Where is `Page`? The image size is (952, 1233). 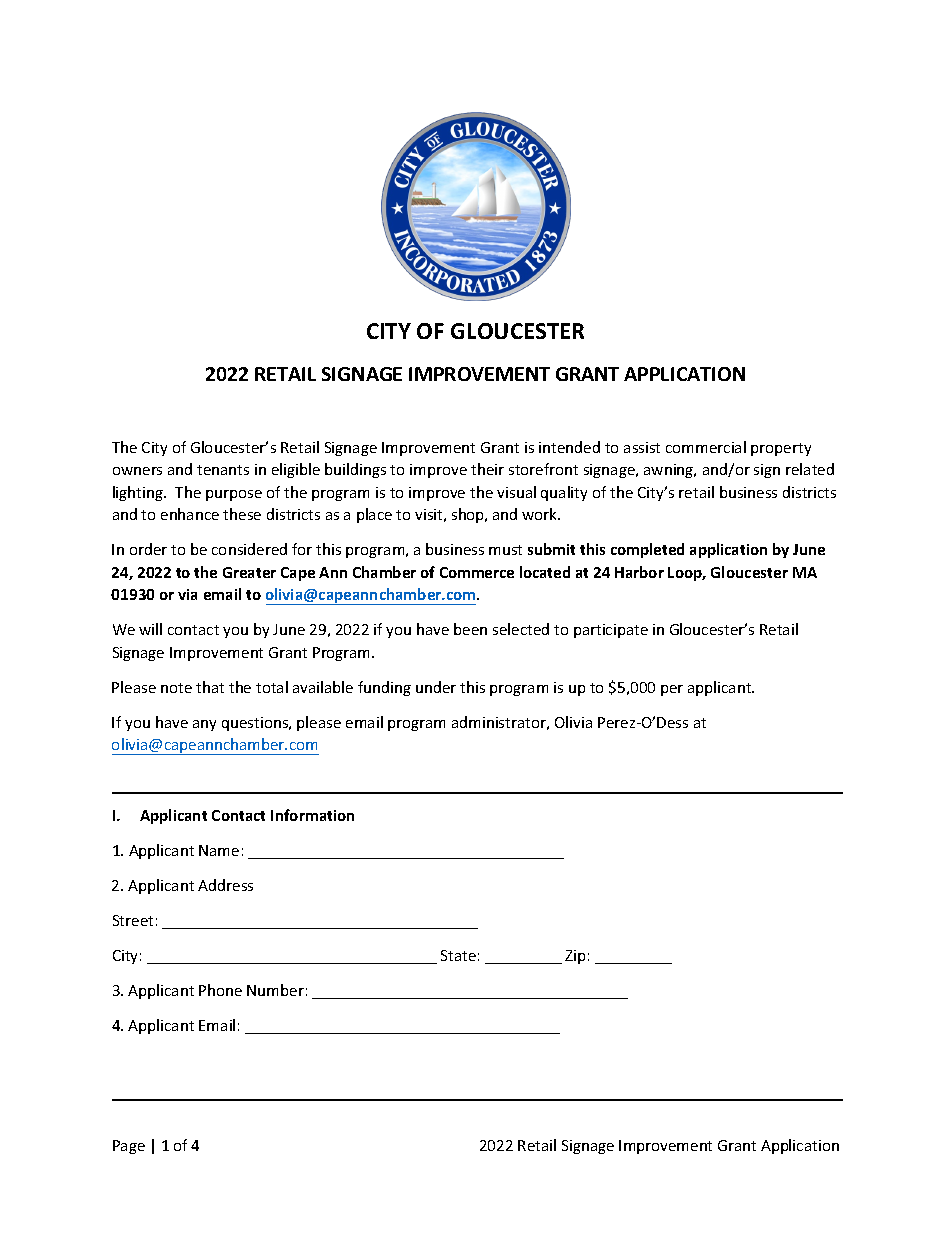
Page is located at coordinates (129, 1147).
